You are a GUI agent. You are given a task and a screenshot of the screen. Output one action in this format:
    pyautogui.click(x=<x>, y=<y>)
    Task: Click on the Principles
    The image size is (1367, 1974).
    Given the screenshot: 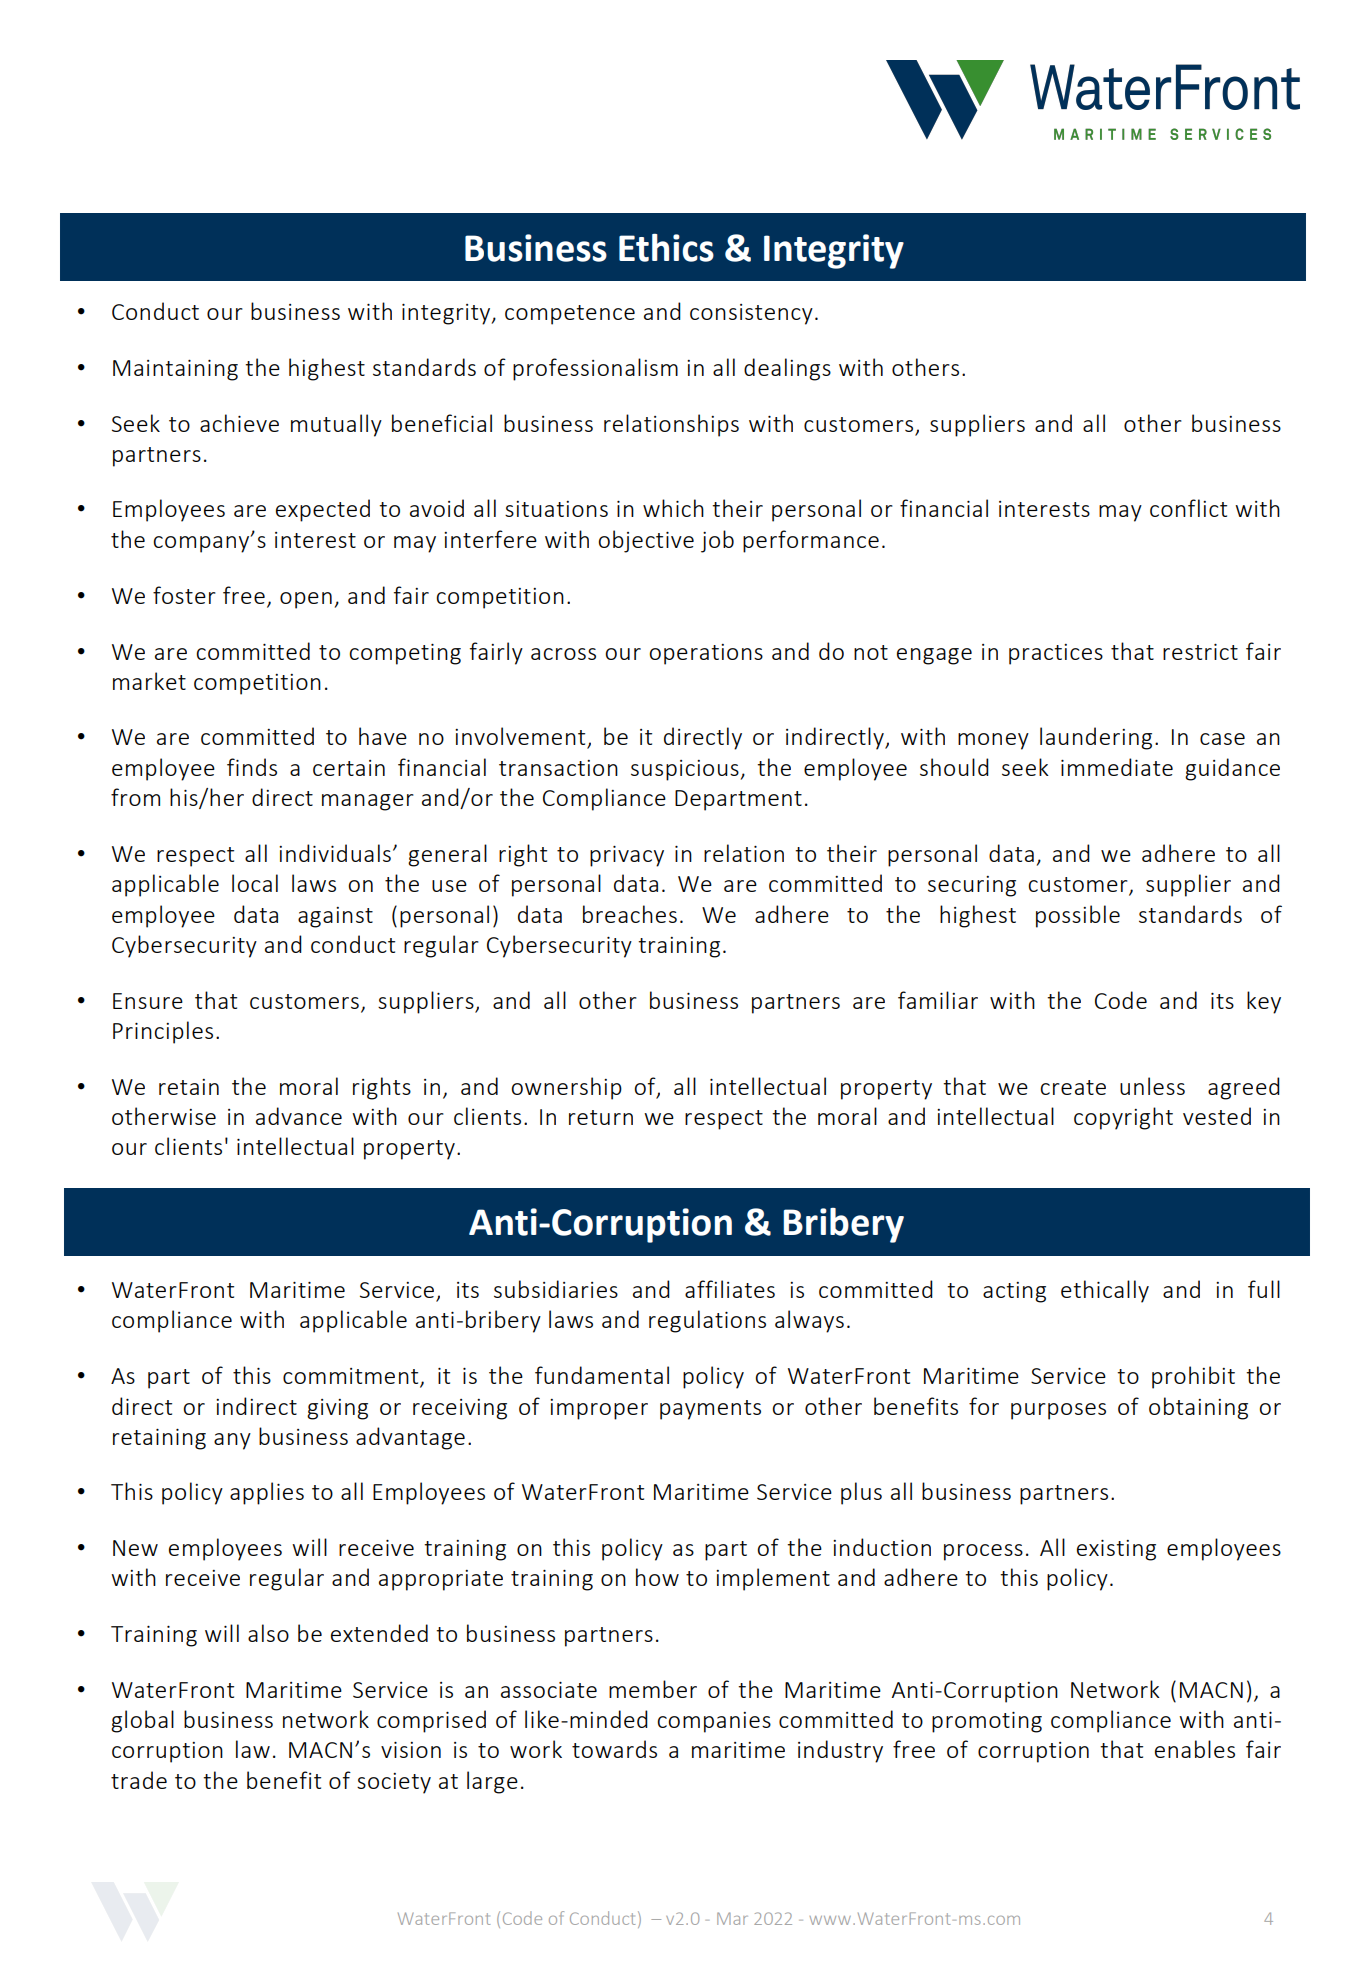 What is the action you would take?
    pyautogui.click(x=163, y=1032)
